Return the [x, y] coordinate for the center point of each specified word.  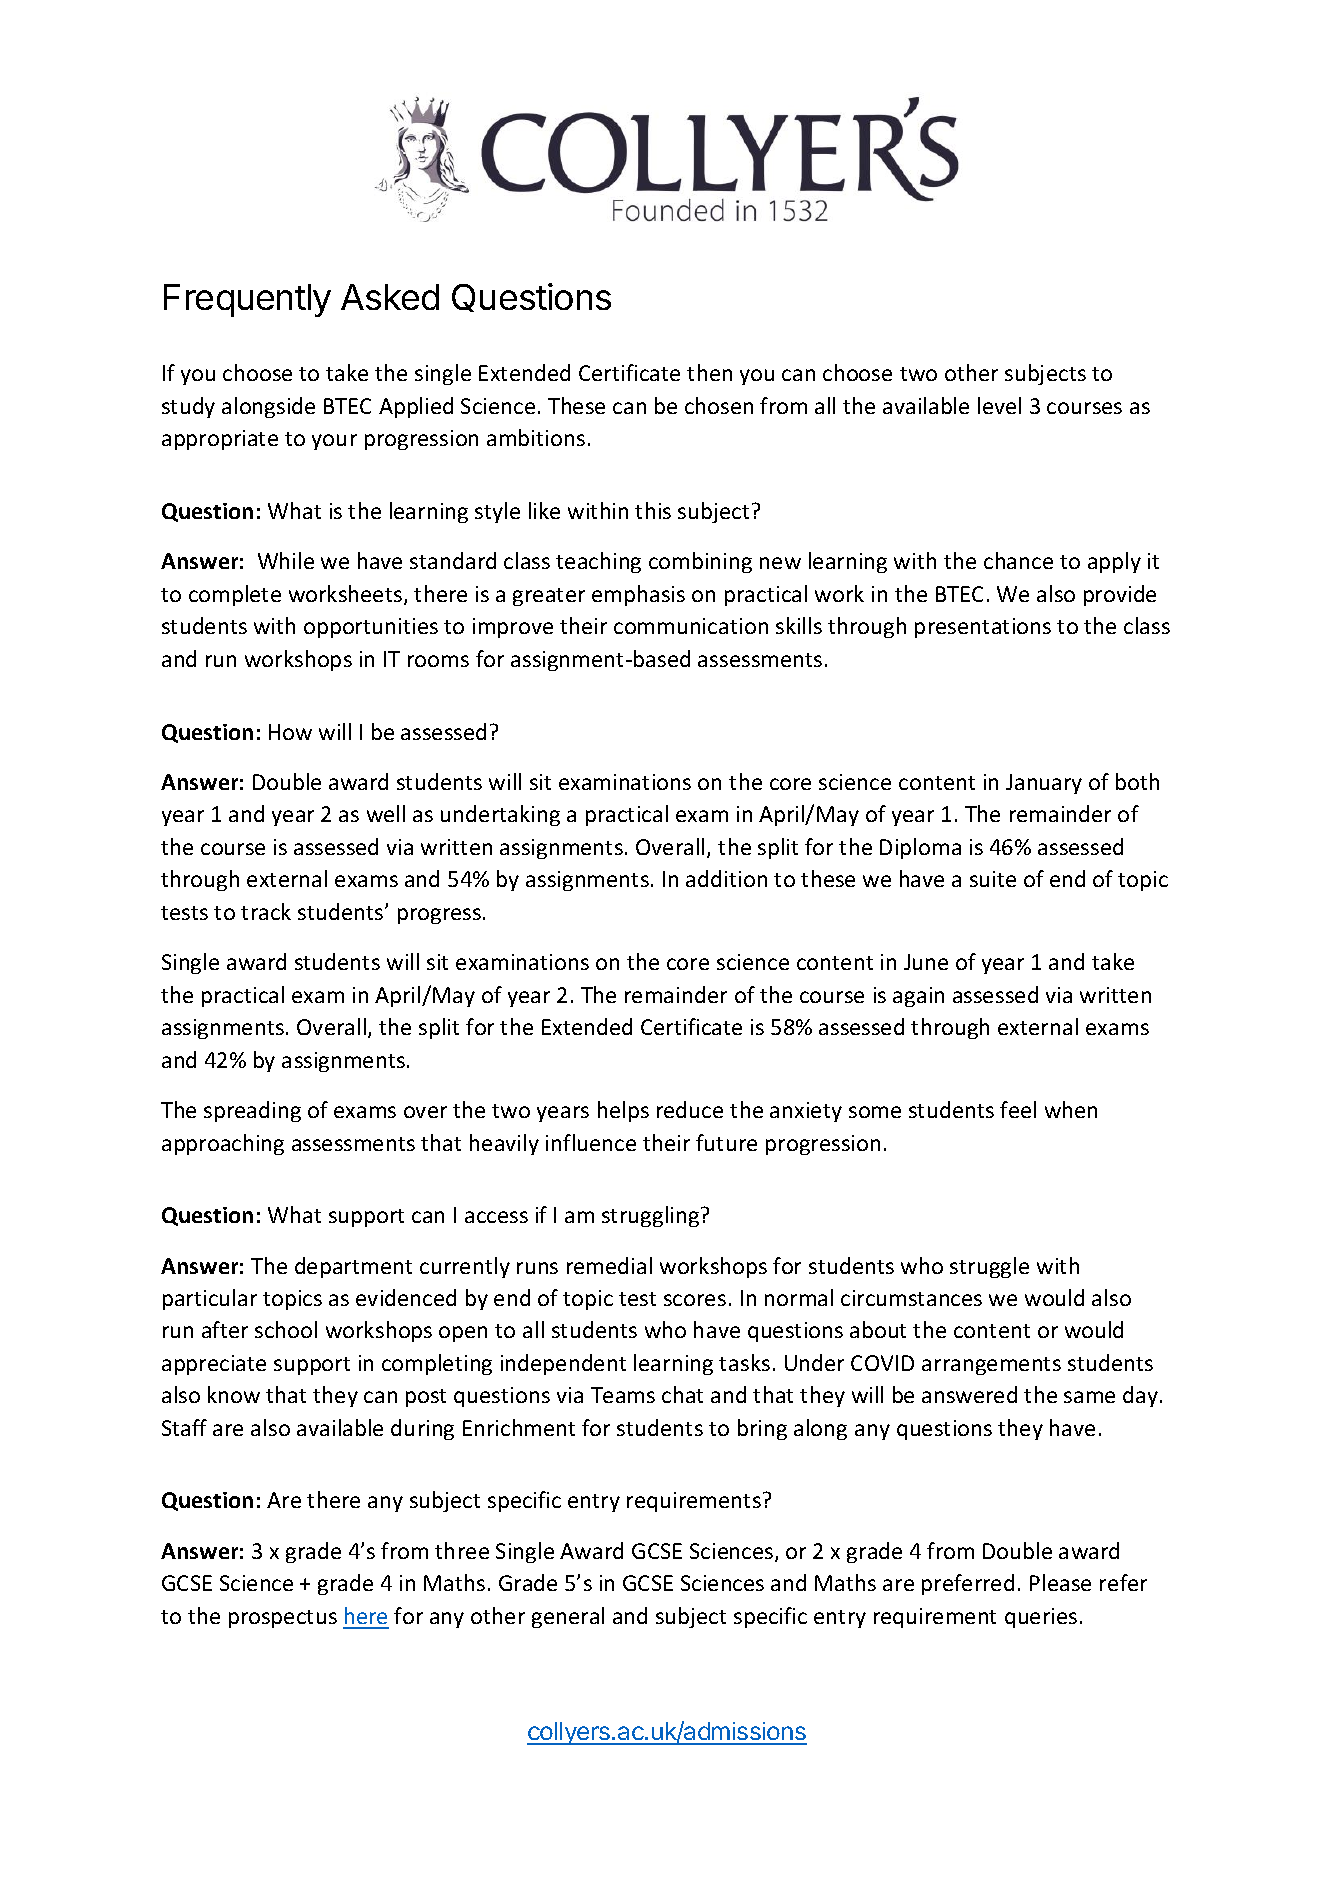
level [999, 405]
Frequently [247, 300]
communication [691, 626]
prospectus [283, 1619]
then [709, 372]
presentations [983, 628]
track [266, 911]
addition [726, 878]
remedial [609, 1265]
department [353, 1267]
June [926, 962]
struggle [989, 1267]
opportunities [371, 628]
